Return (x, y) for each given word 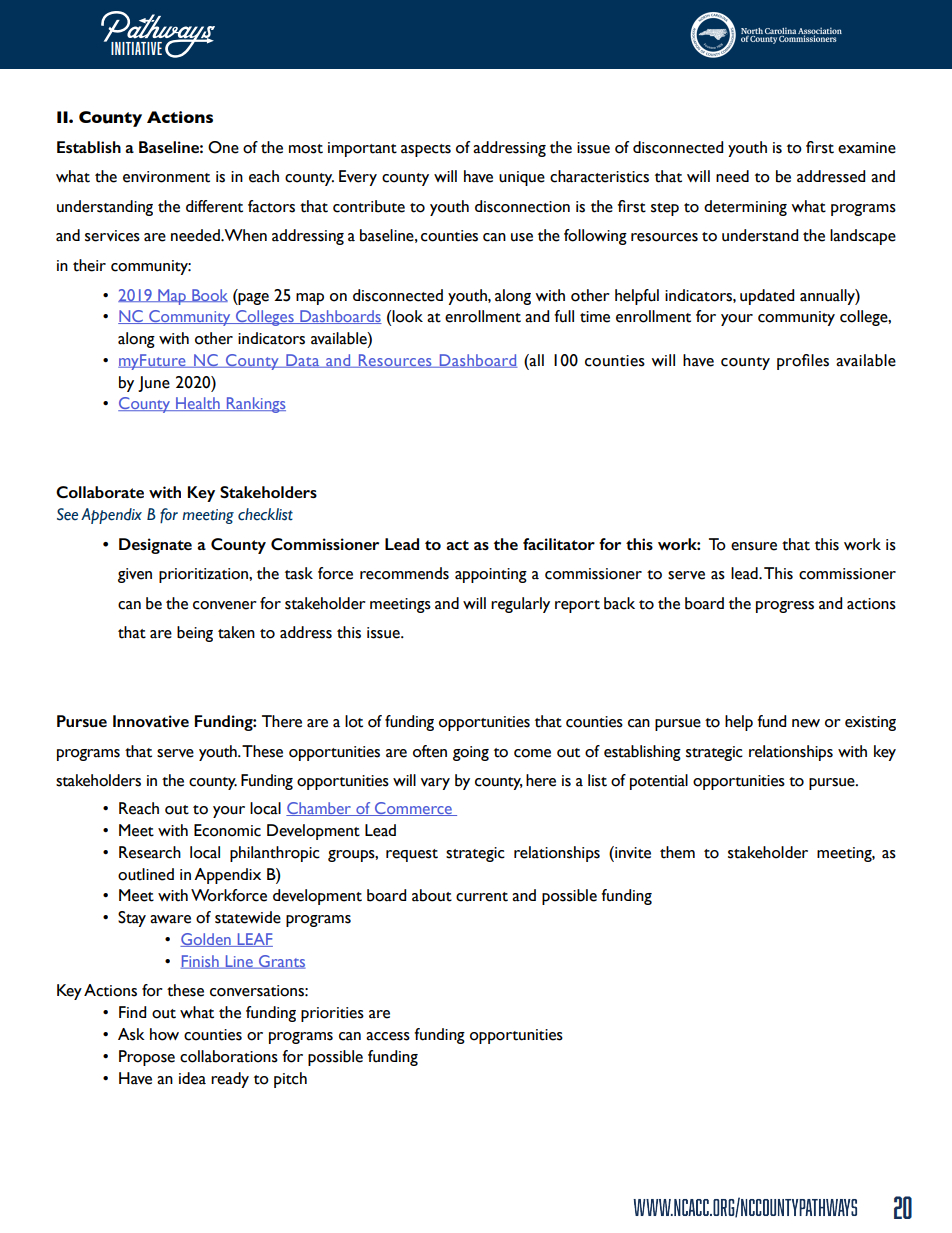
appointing (491, 575)
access (388, 1036)
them (677, 852)
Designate (155, 546)
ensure (754, 546)
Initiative (136, 48)
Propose (147, 1058)
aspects (426, 150)
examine (867, 148)
